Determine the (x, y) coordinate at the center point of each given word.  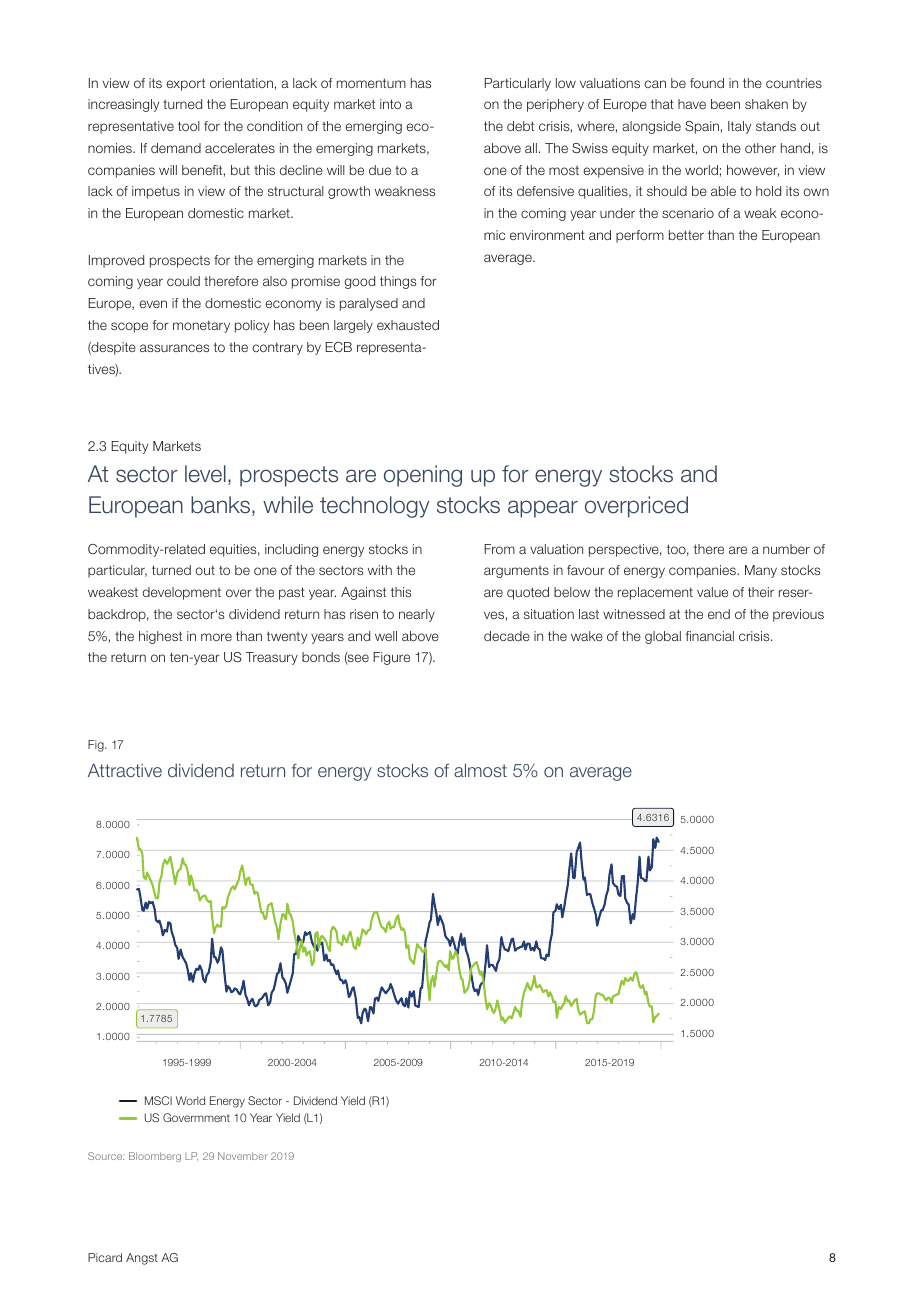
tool (189, 126)
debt (520, 126)
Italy (739, 127)
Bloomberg (155, 1157)
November (243, 1156)
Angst (142, 1259)
